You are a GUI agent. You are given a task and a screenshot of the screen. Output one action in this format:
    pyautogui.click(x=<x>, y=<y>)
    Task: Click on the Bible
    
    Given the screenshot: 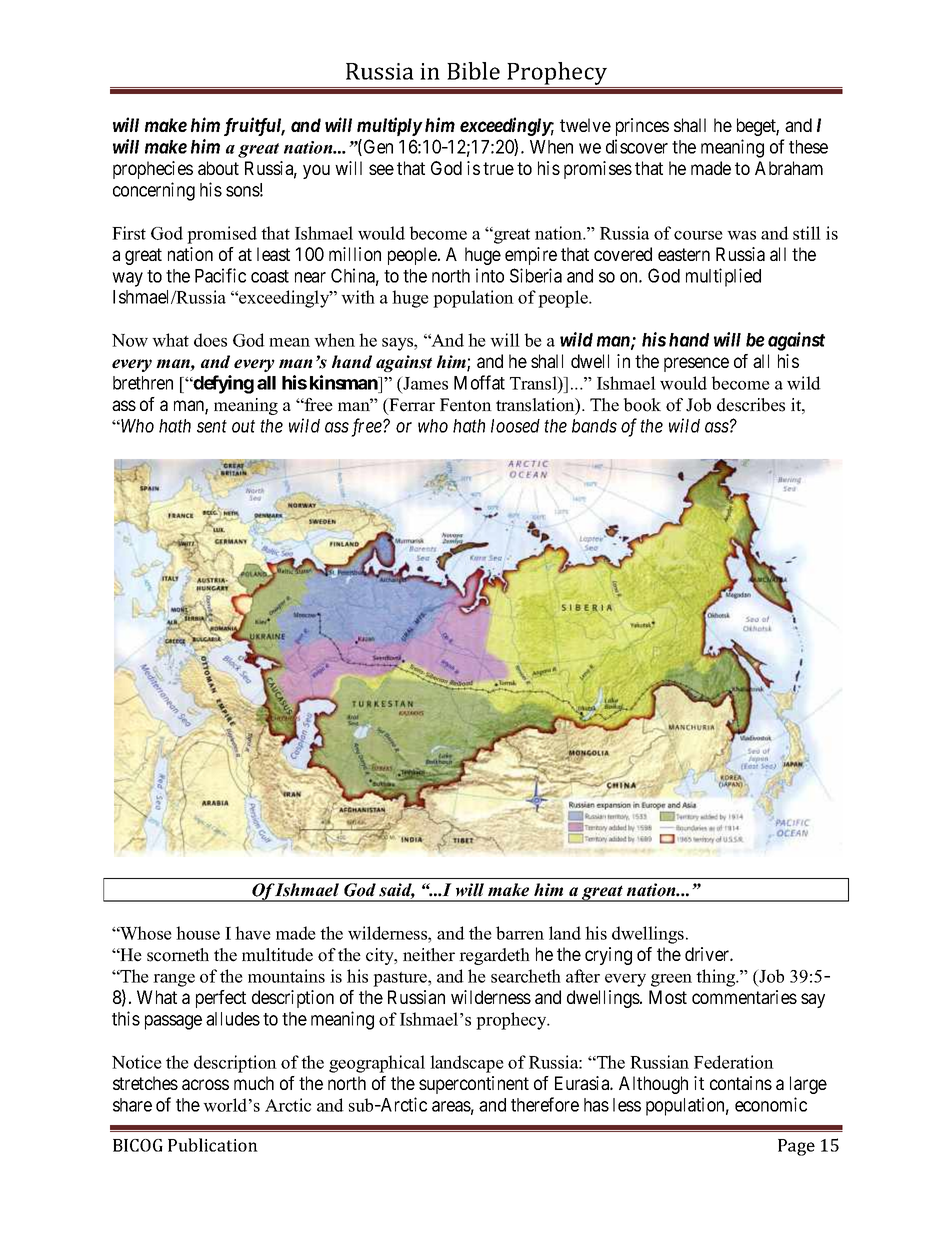 What is the action you would take?
    pyautogui.click(x=473, y=71)
